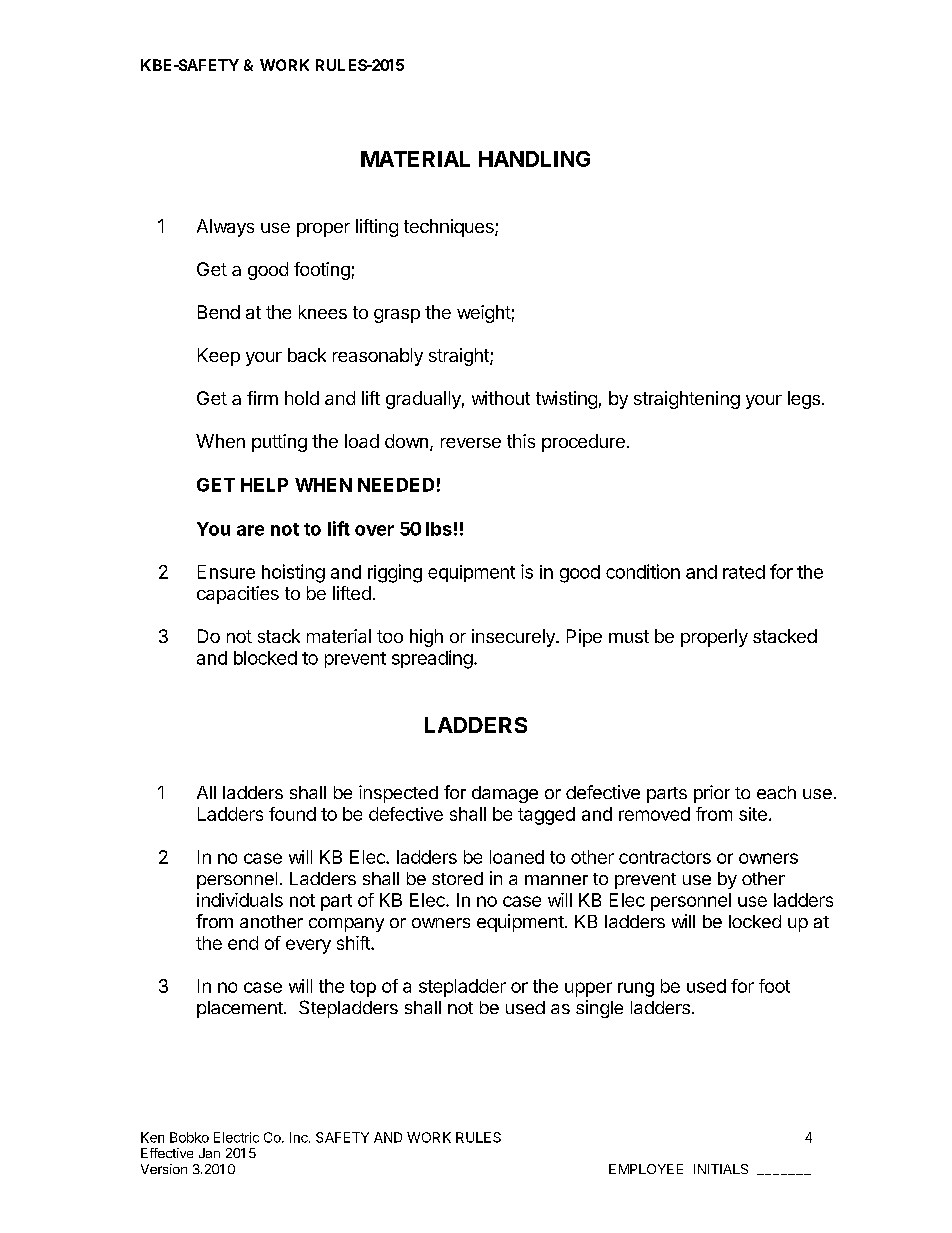  What do you see at coordinates (534, 159) in the screenshot?
I see `HANDLING` at bounding box center [534, 159].
